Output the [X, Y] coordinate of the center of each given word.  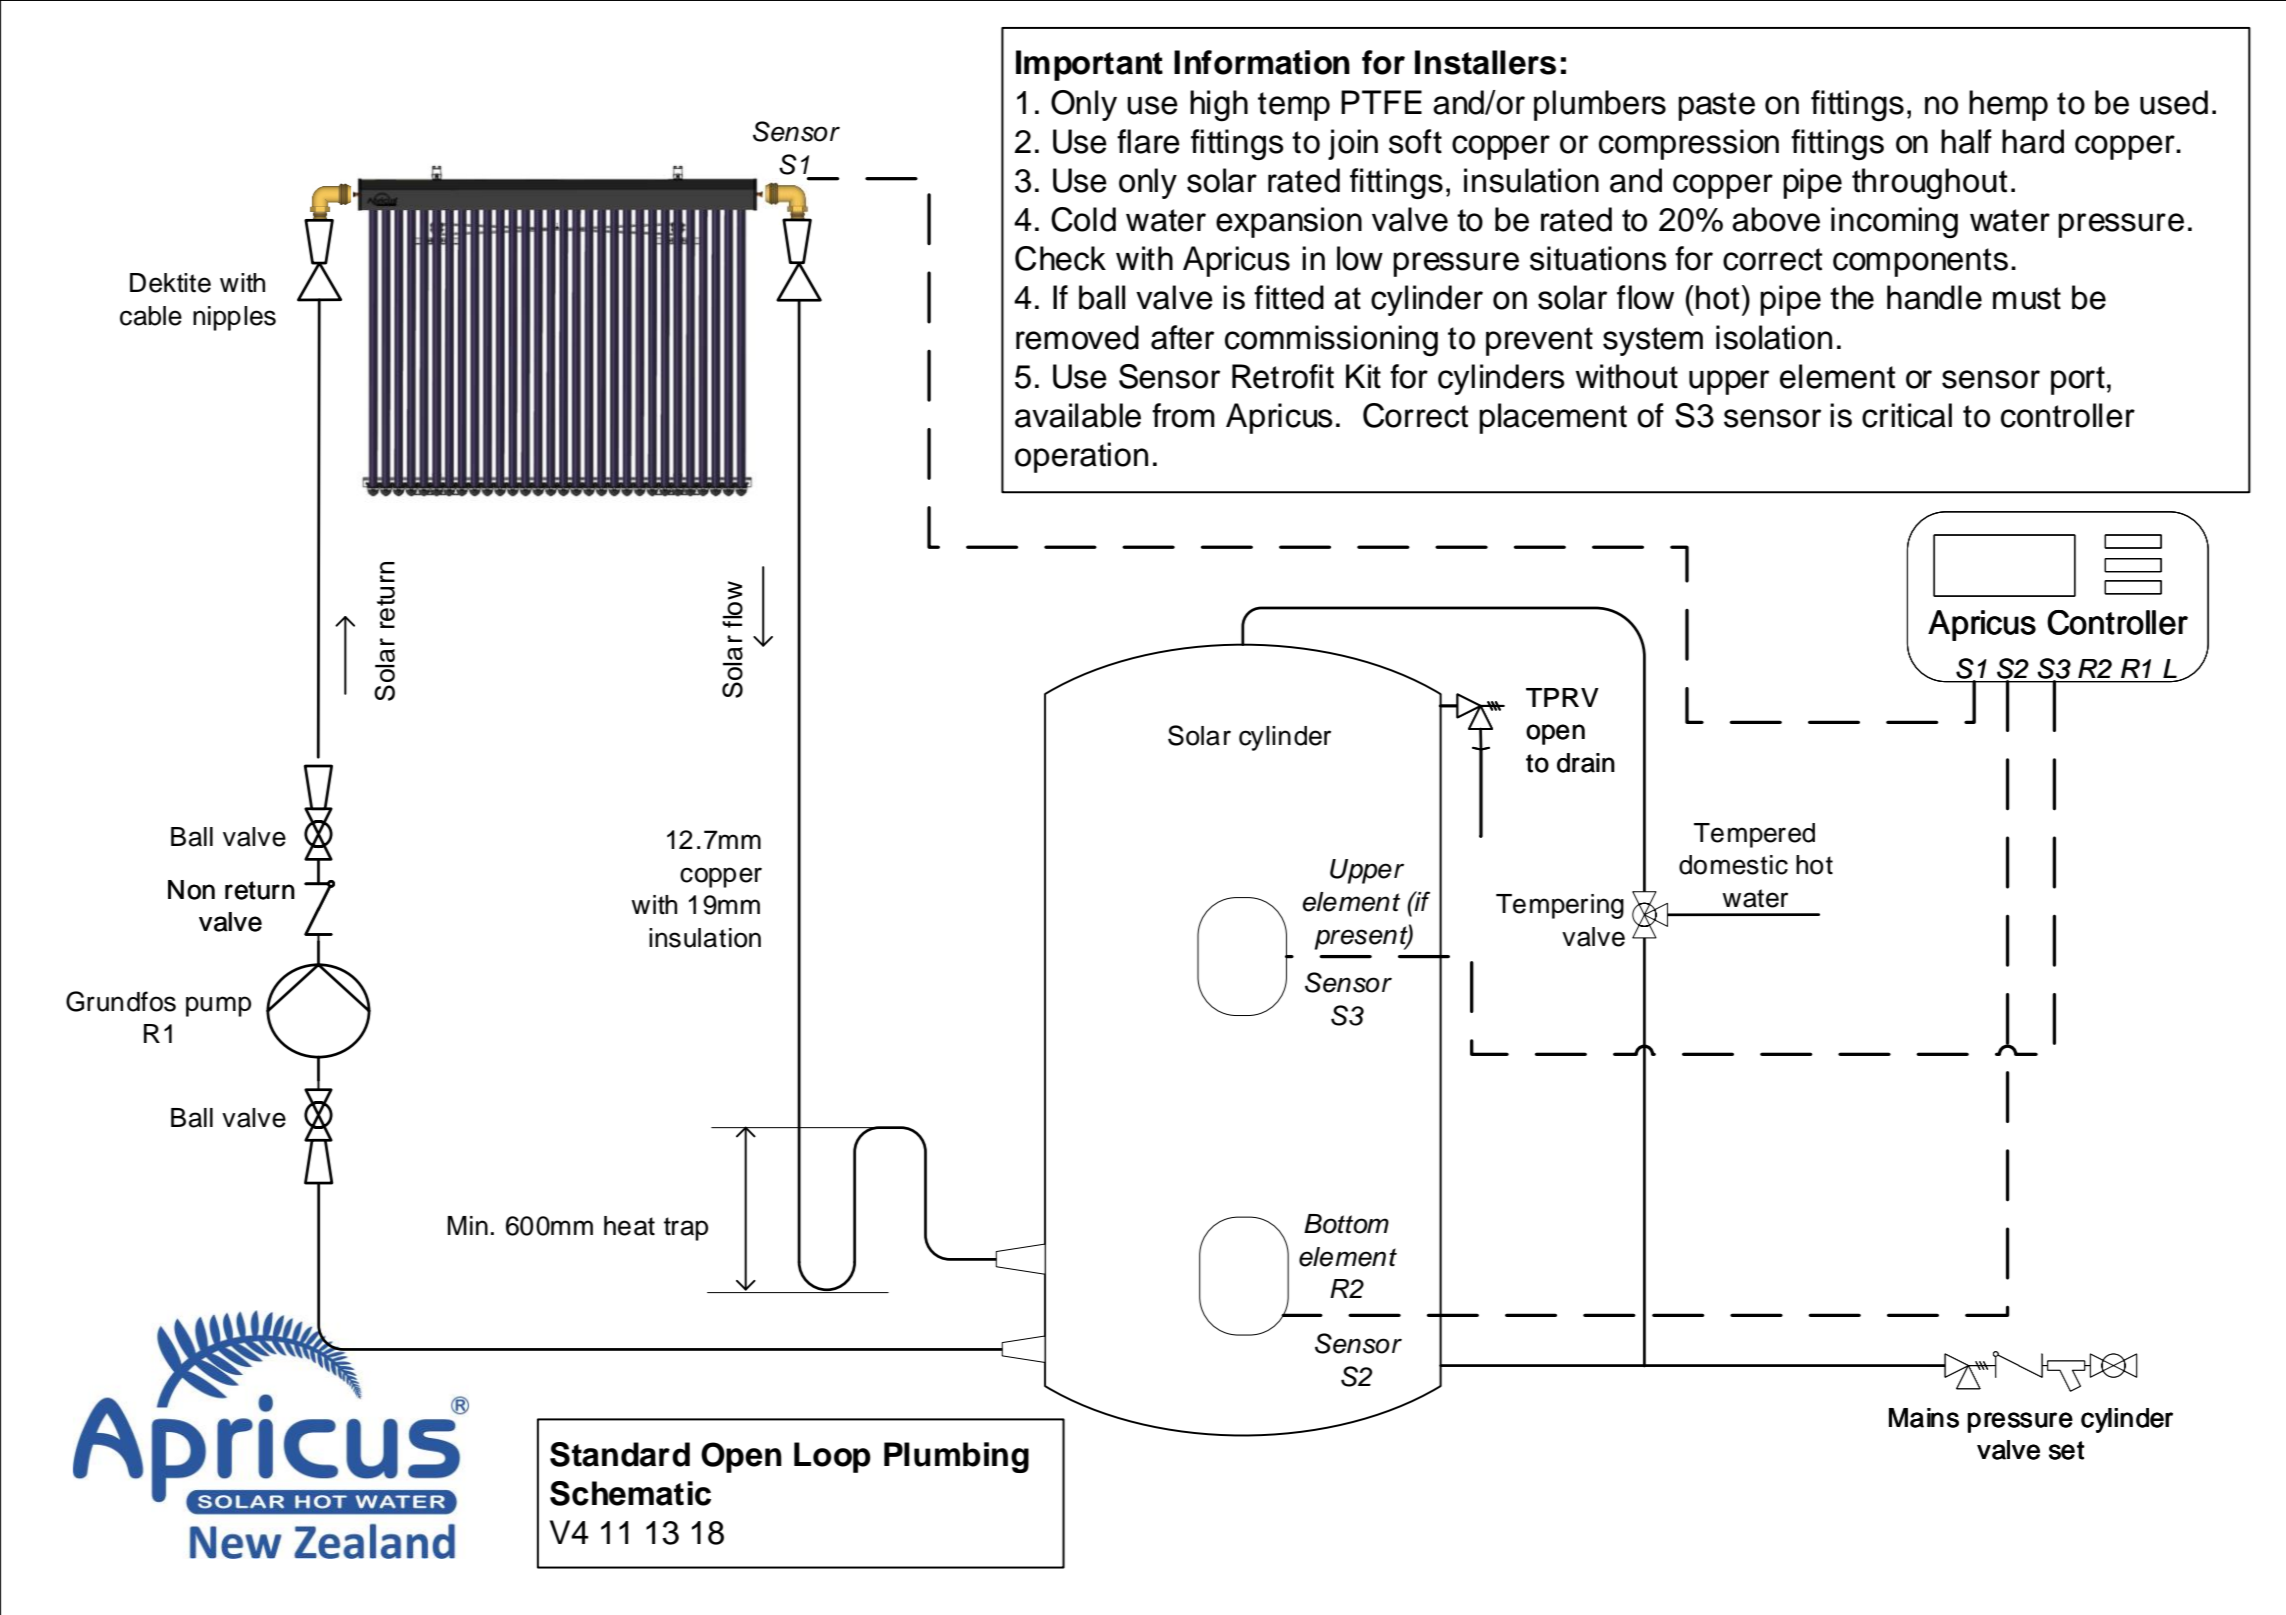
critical [1907, 415]
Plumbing [956, 1457]
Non [191, 890]
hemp [2008, 105]
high [1219, 106]
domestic [1733, 865]
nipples [234, 318]
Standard [620, 1454]
